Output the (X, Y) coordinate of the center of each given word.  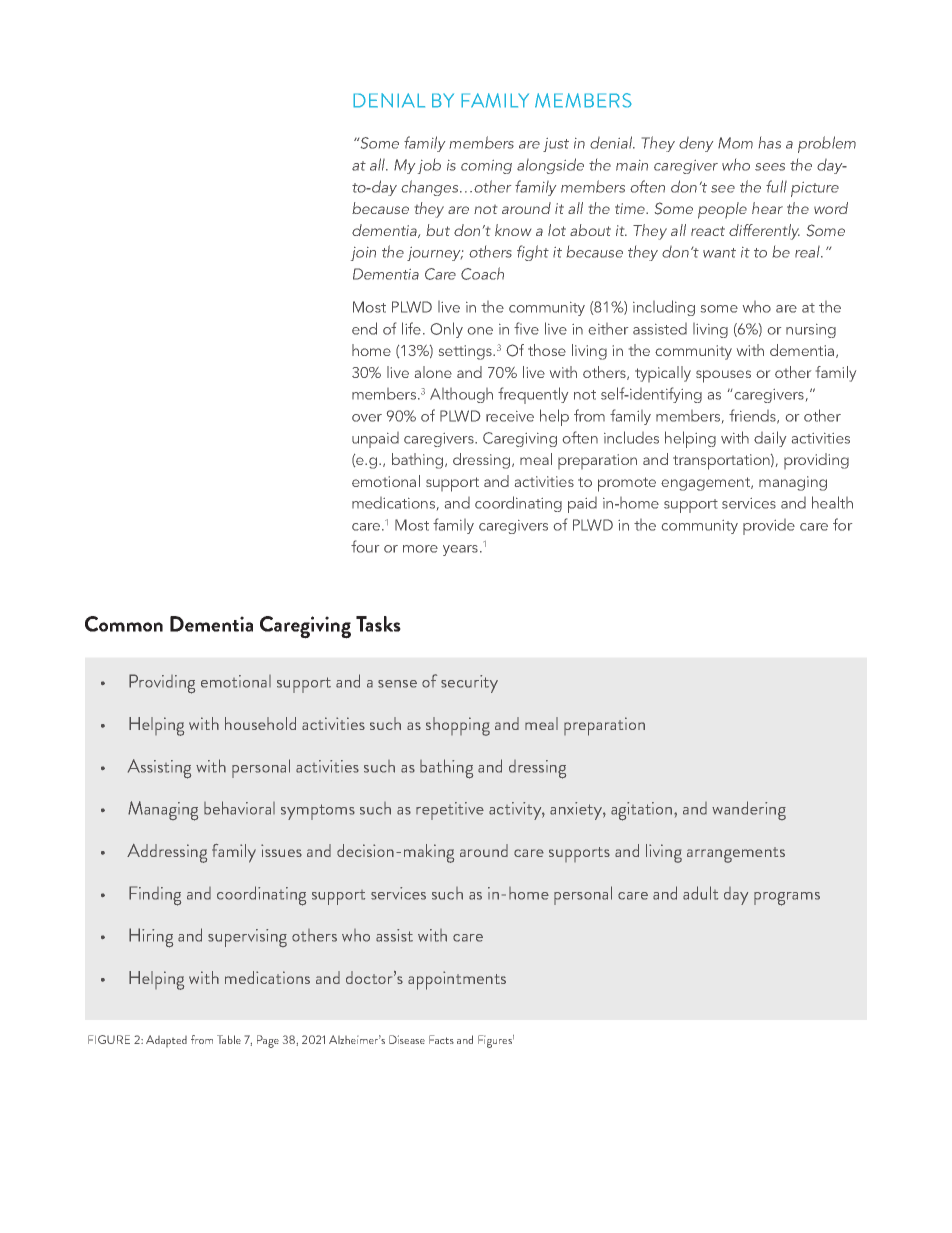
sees (770, 167)
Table (229, 1039)
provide (769, 527)
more (420, 549)
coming (486, 167)
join (363, 254)
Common (124, 624)
